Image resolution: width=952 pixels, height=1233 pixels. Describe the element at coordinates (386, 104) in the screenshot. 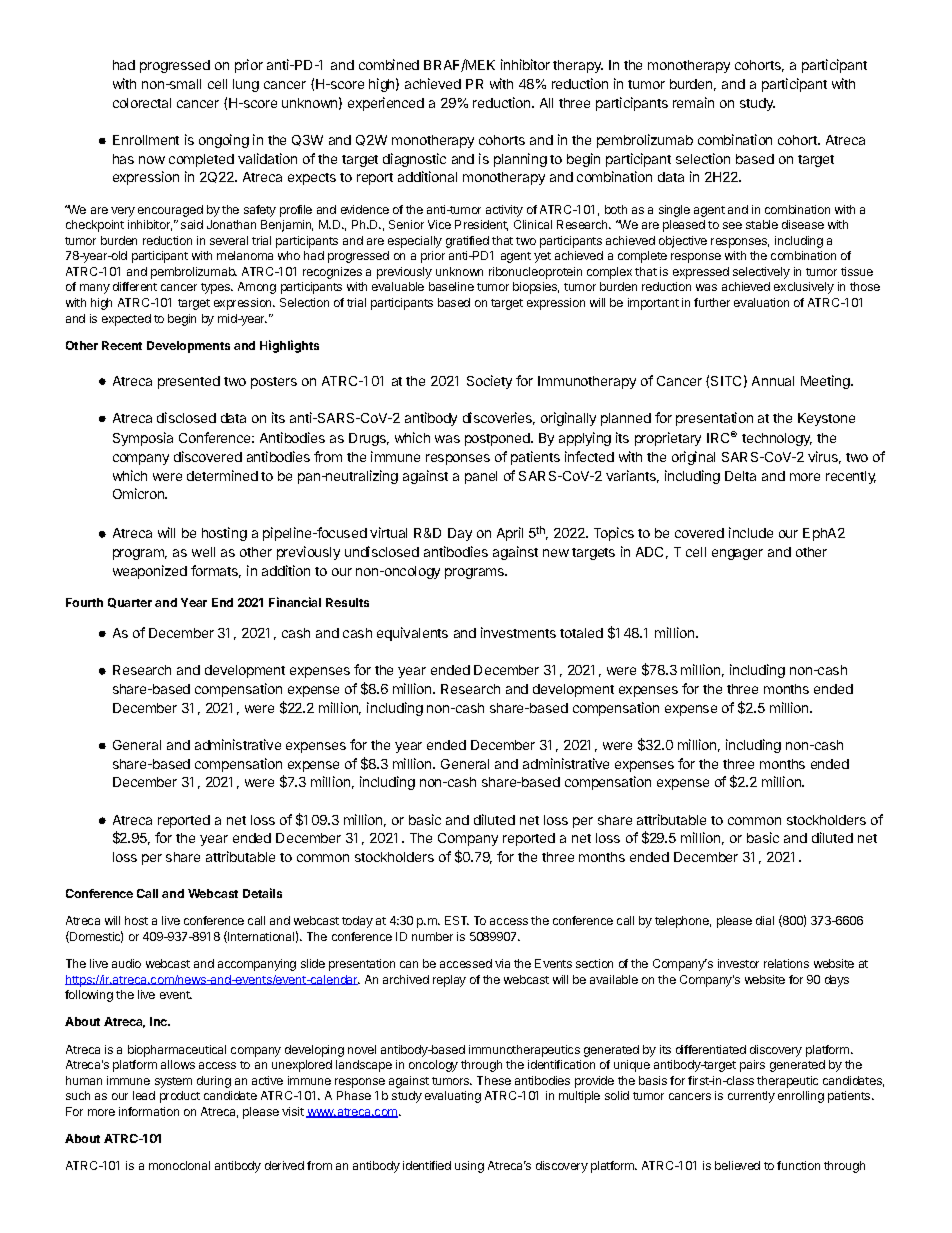

I see `experienced` at that location.
